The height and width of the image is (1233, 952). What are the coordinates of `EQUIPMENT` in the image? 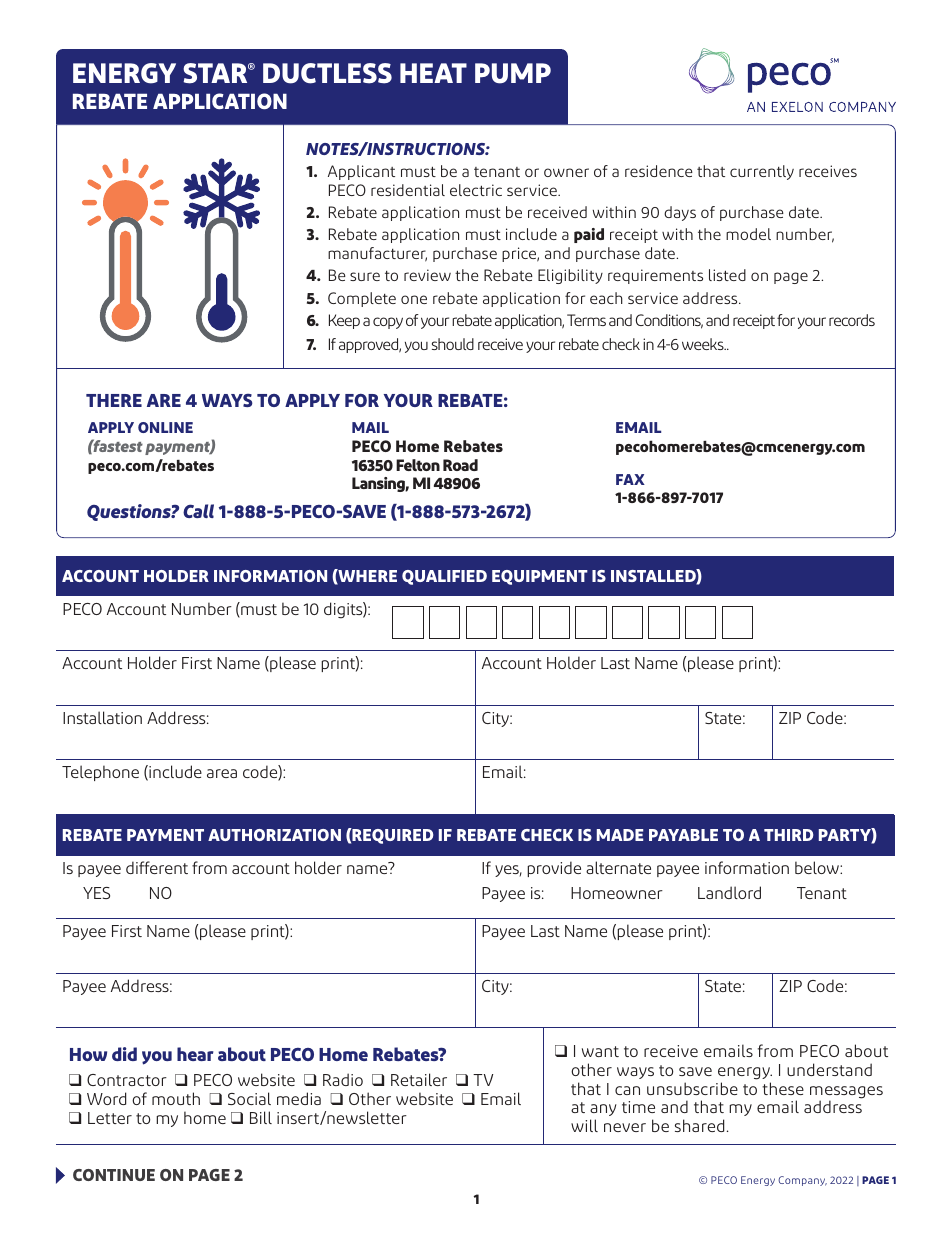 It's located at (540, 577).
